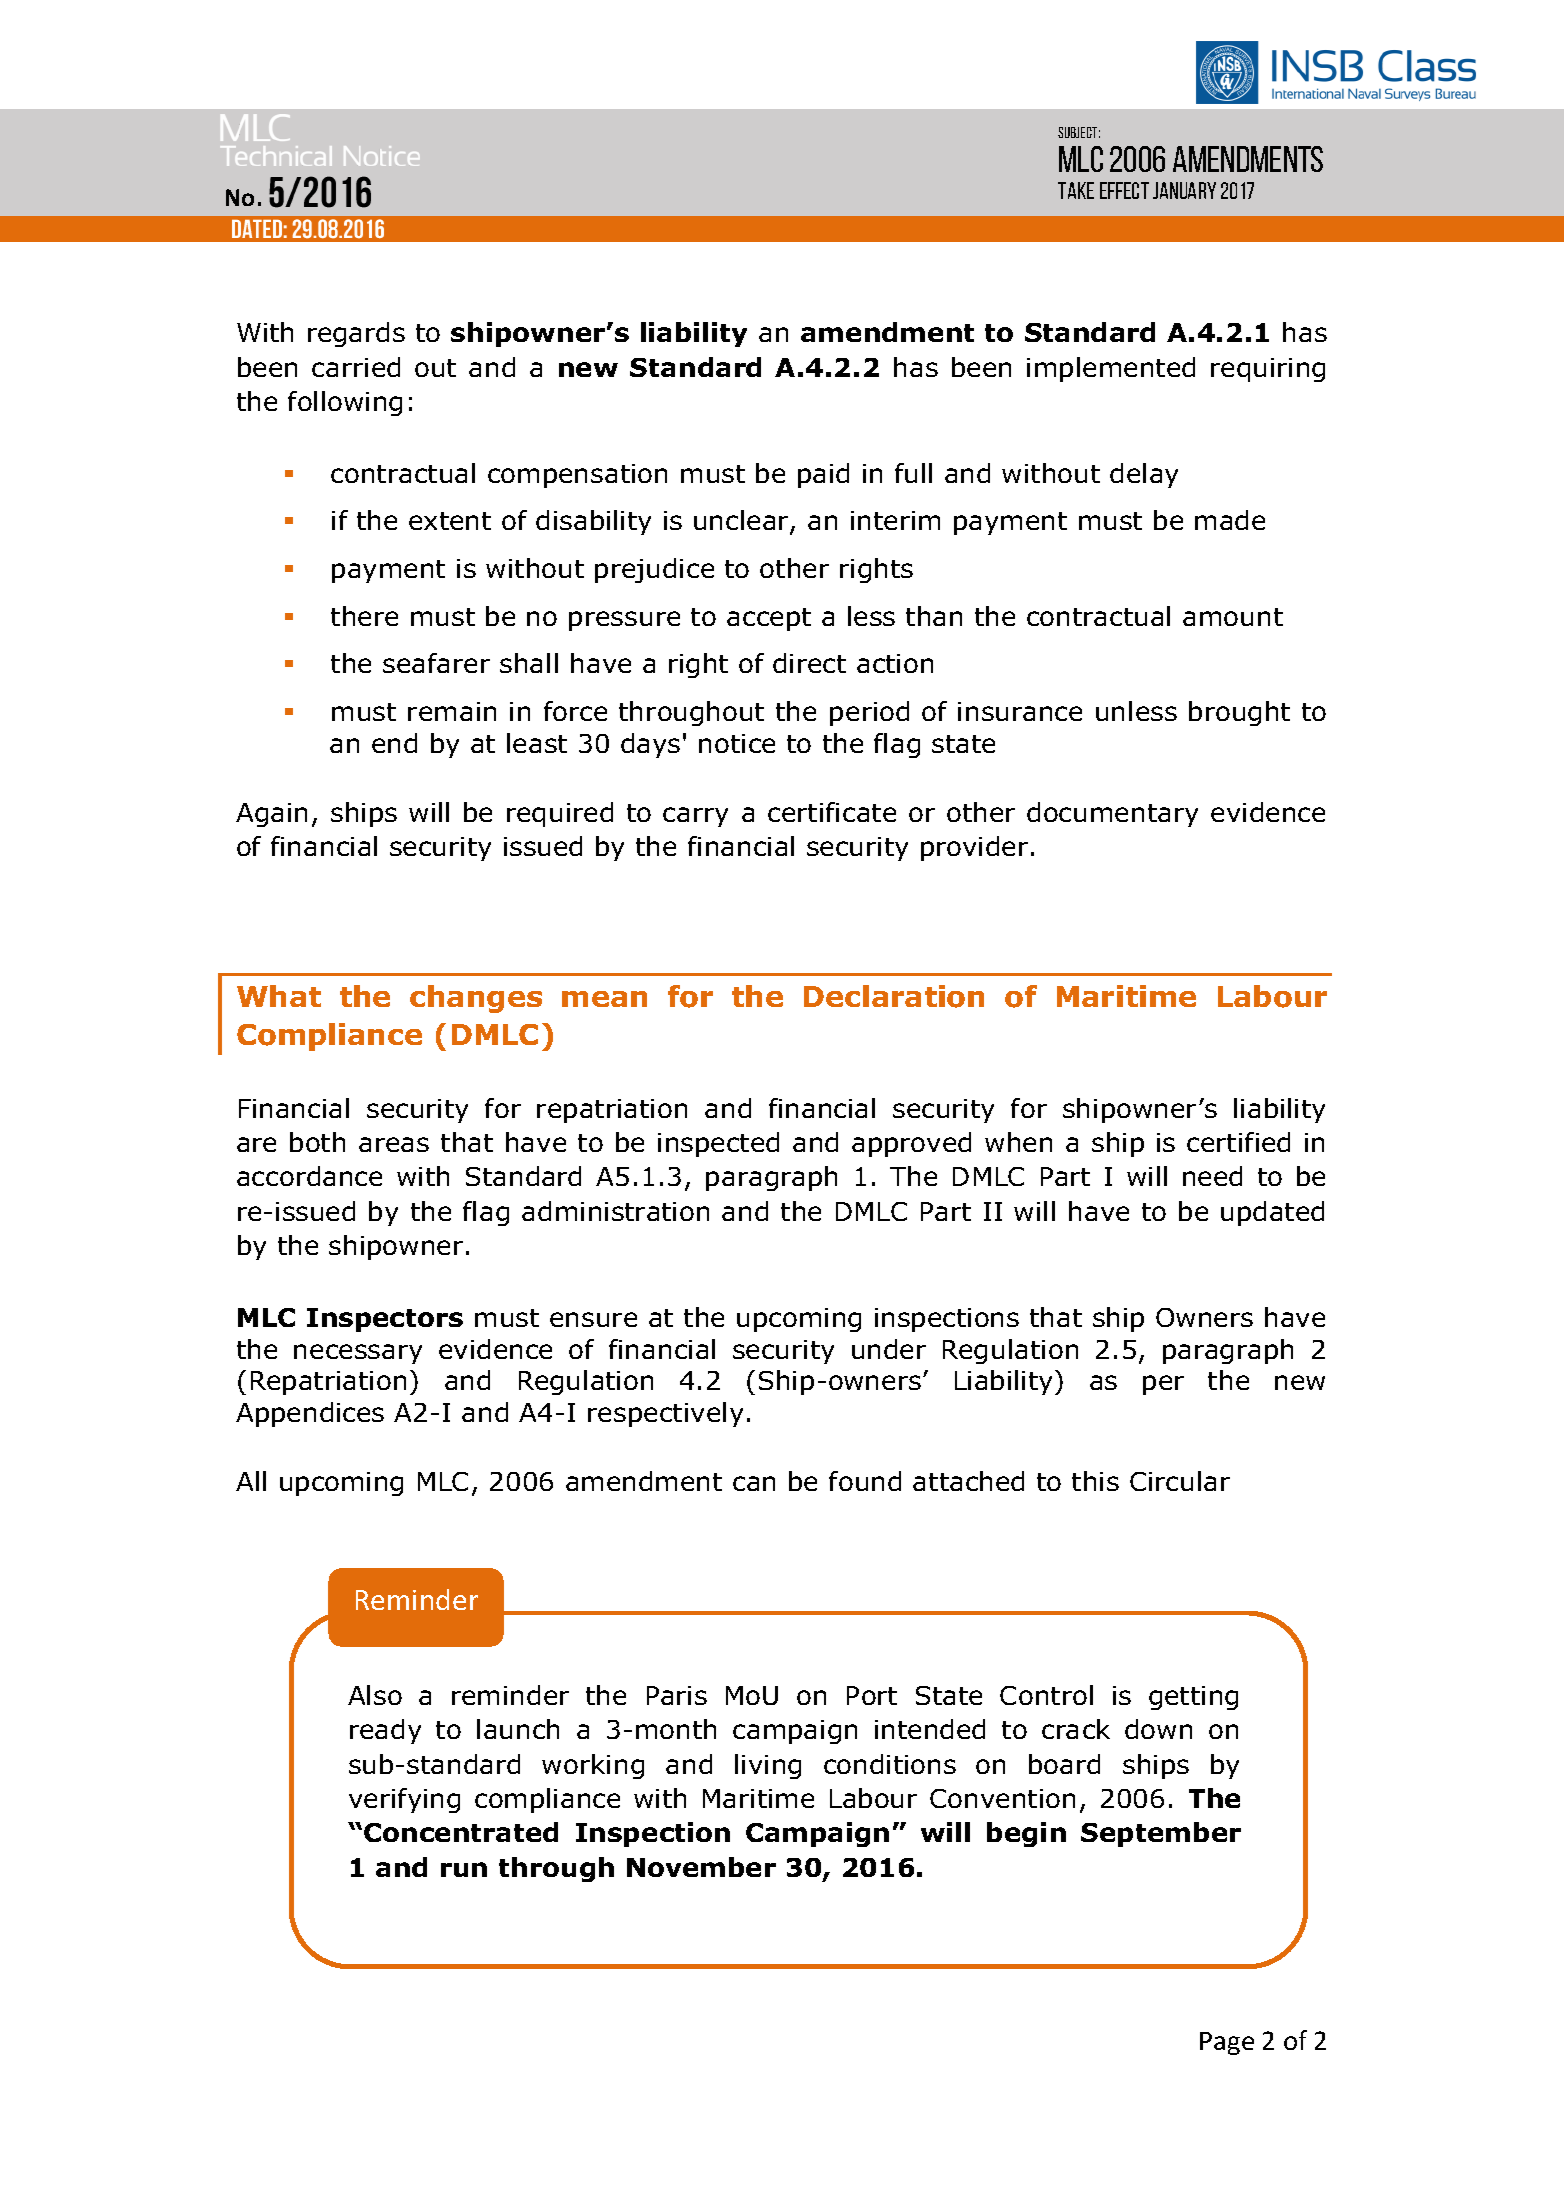  I want to click on need, so click(1212, 1176).
